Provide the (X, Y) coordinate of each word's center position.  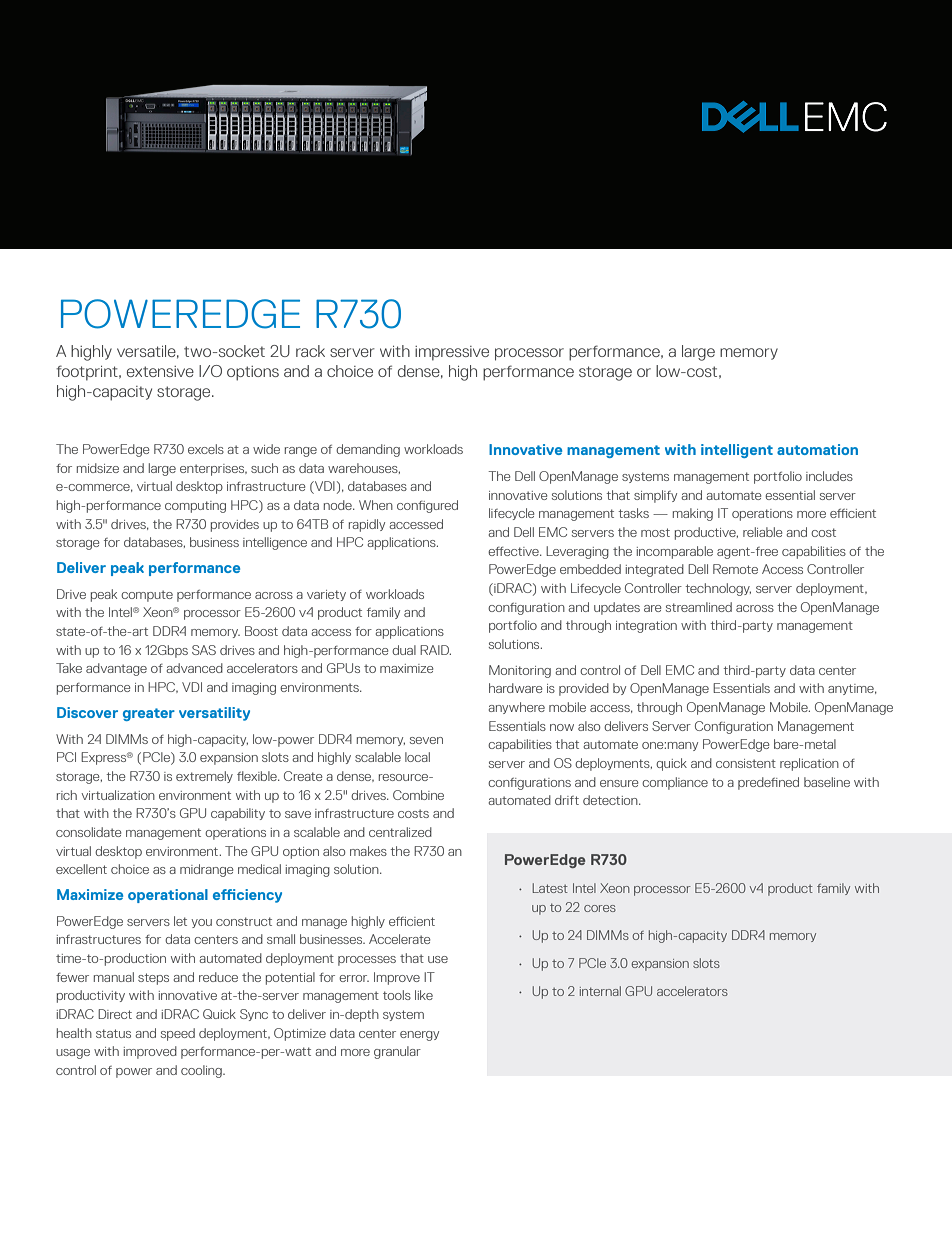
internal (600, 991)
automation (817, 449)
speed (178, 1034)
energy (419, 1036)
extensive (160, 371)
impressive (452, 353)
